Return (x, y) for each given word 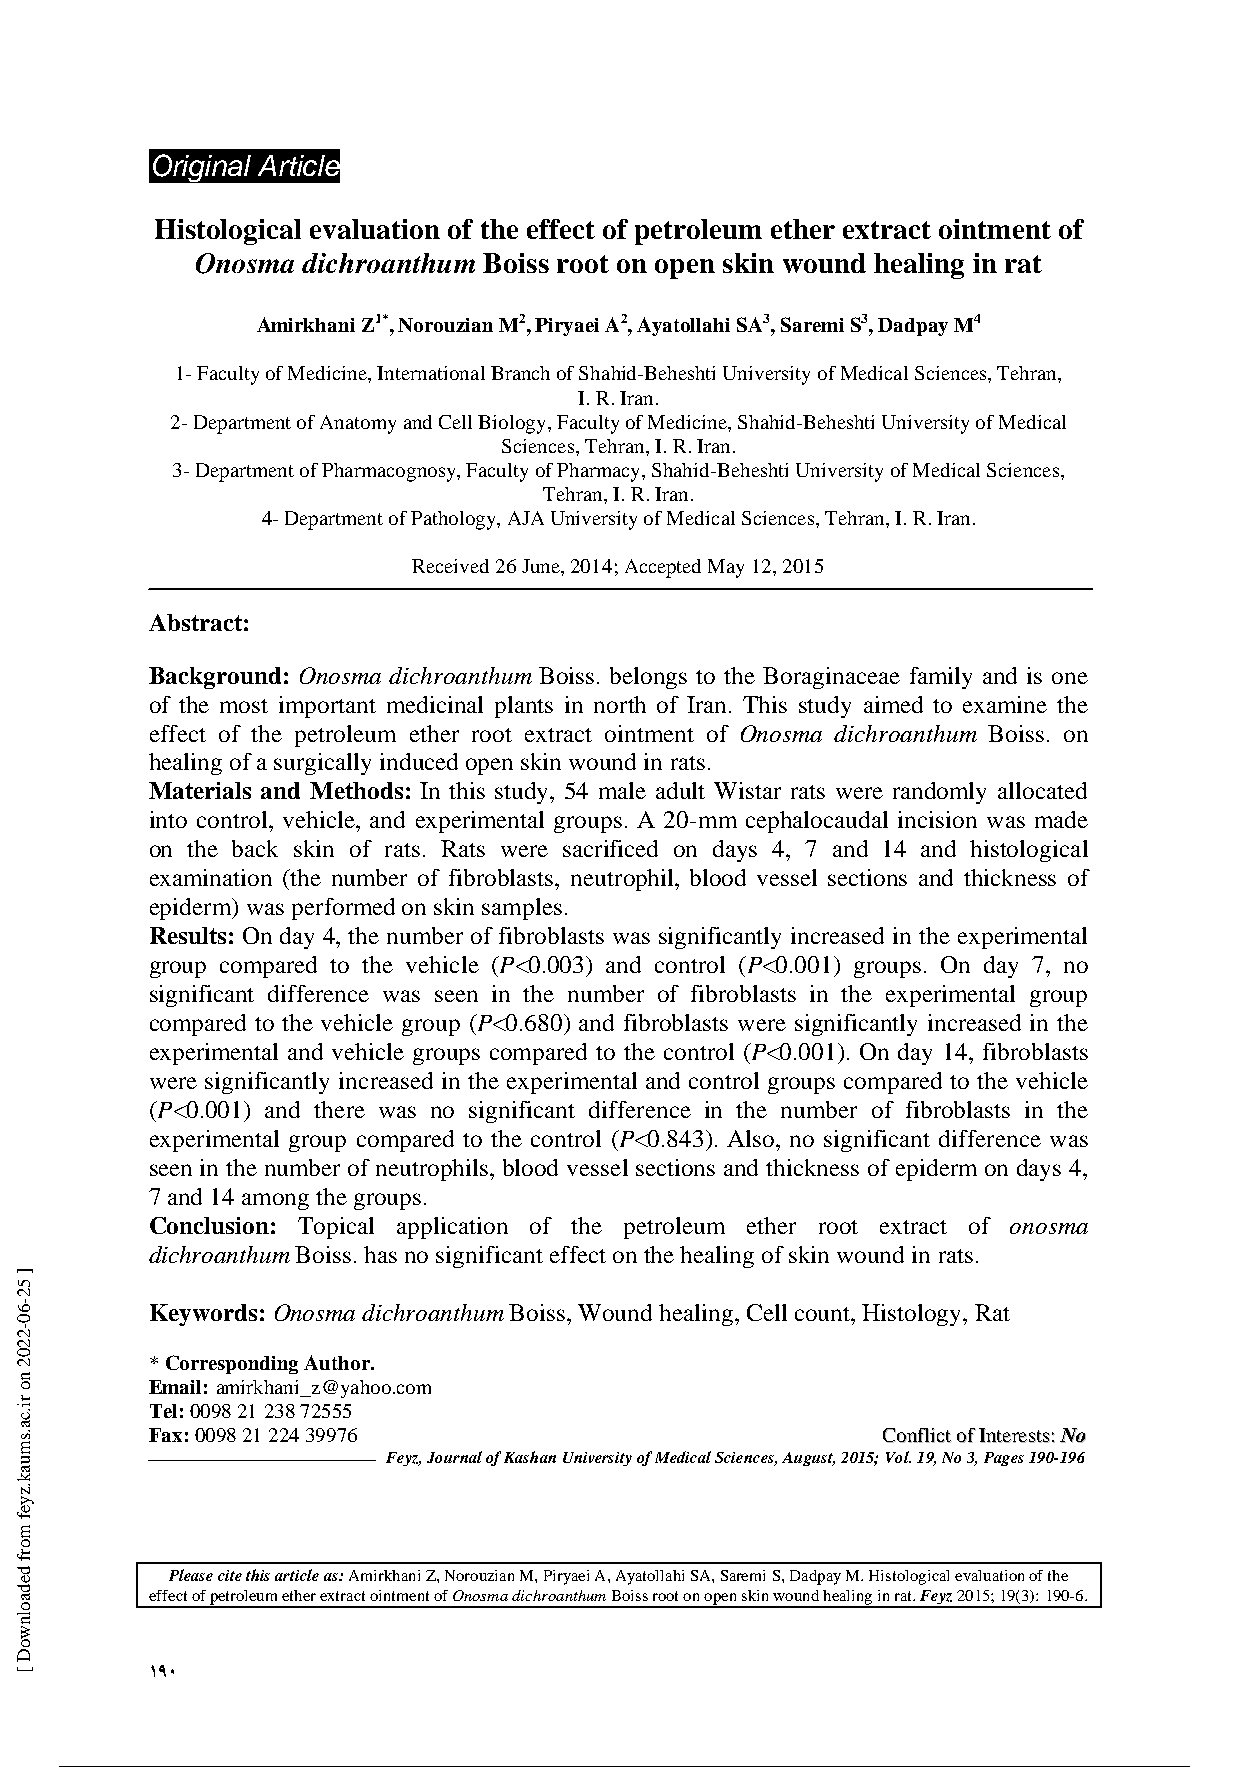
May (726, 568)
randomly (939, 793)
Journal (454, 1457)
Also (752, 1138)
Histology (913, 1315)
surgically (322, 764)
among (275, 1201)
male (622, 790)
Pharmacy (600, 472)
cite (230, 1575)
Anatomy (358, 424)
